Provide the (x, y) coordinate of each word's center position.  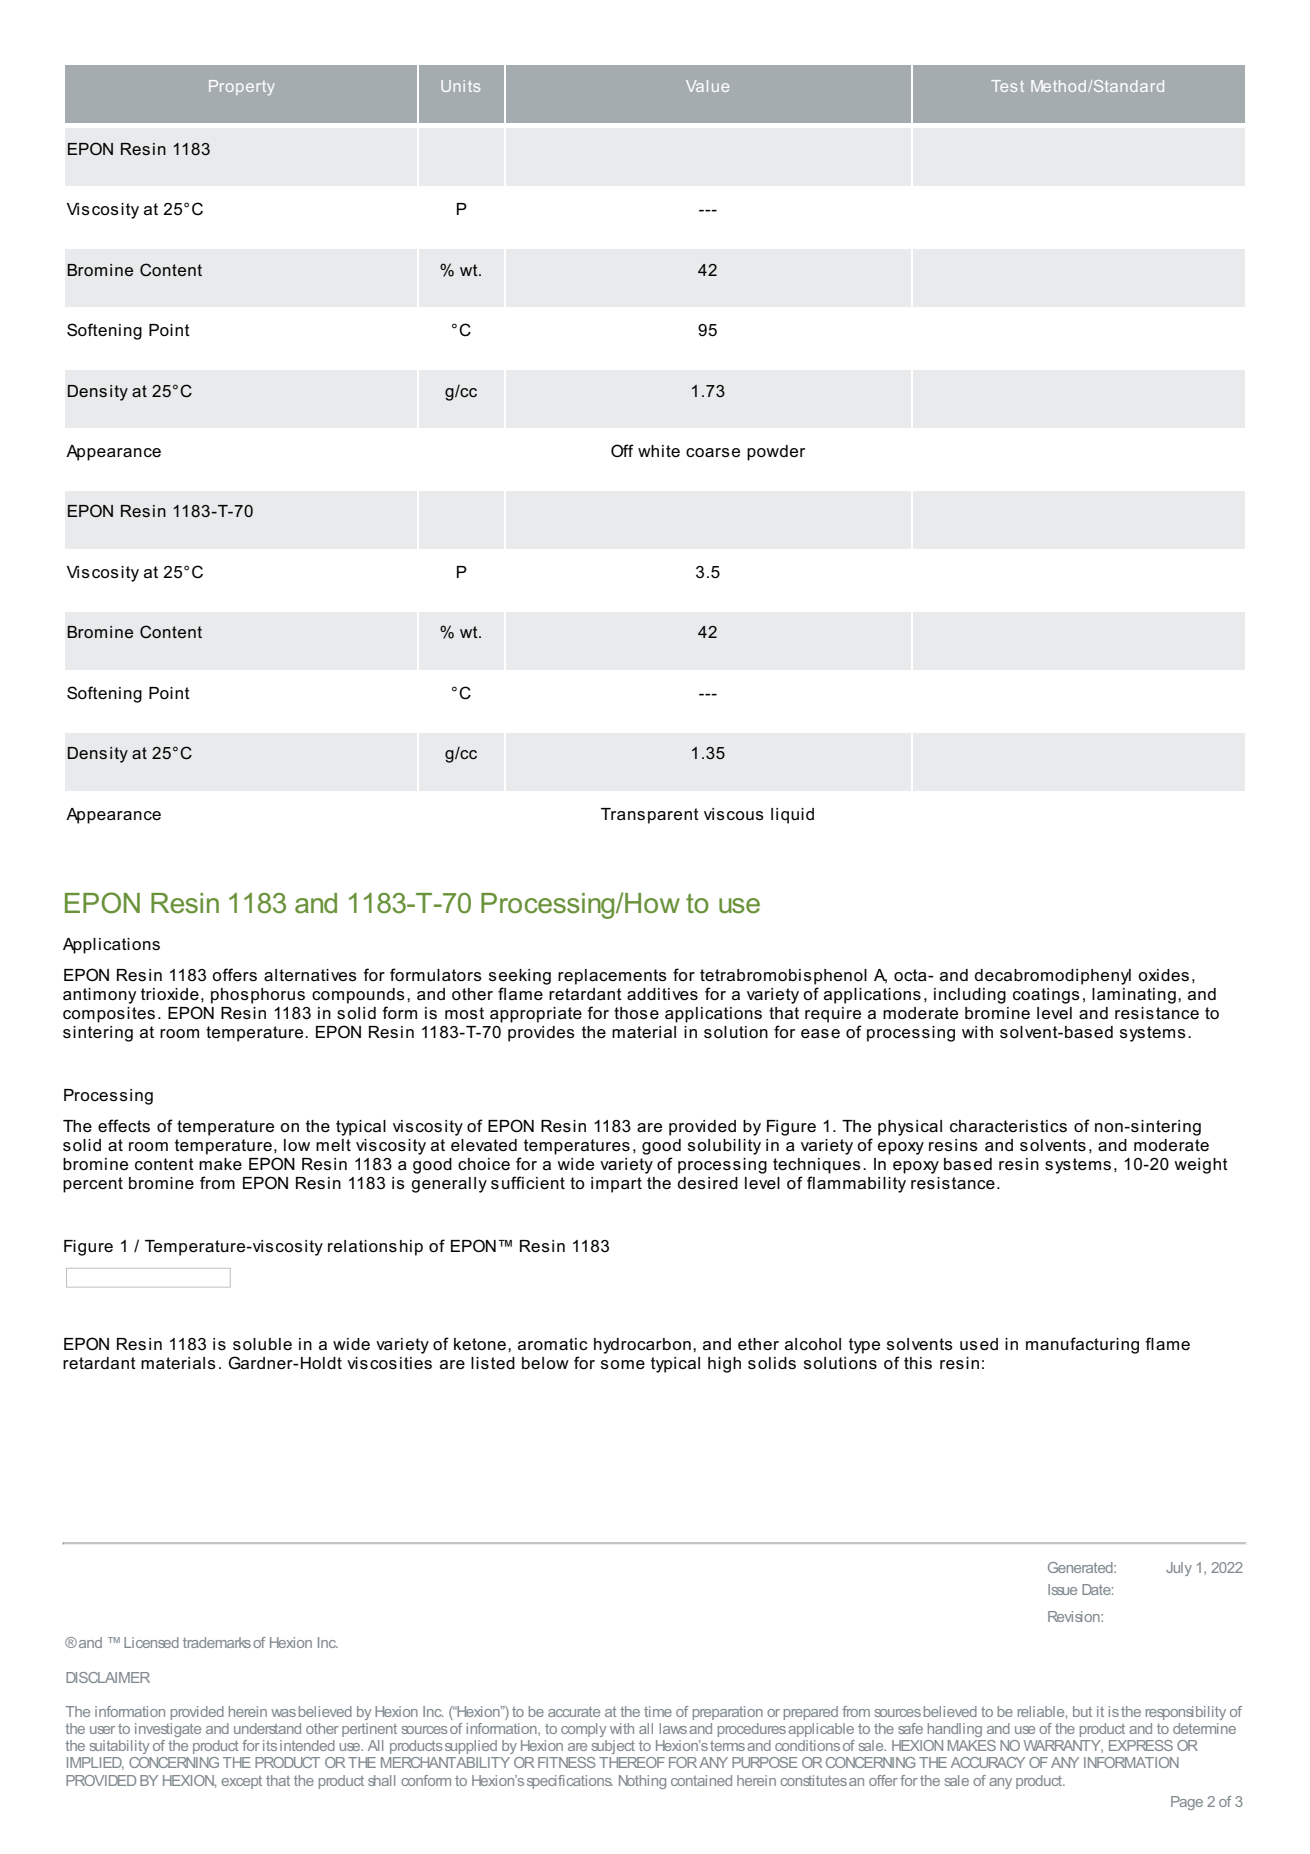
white (659, 451)
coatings (1046, 996)
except (241, 1782)
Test (1007, 86)
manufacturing (1082, 1345)
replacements (612, 977)
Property (242, 87)
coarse (713, 452)
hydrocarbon (642, 1346)
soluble (262, 1344)
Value (707, 86)
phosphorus (258, 996)
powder (776, 453)
